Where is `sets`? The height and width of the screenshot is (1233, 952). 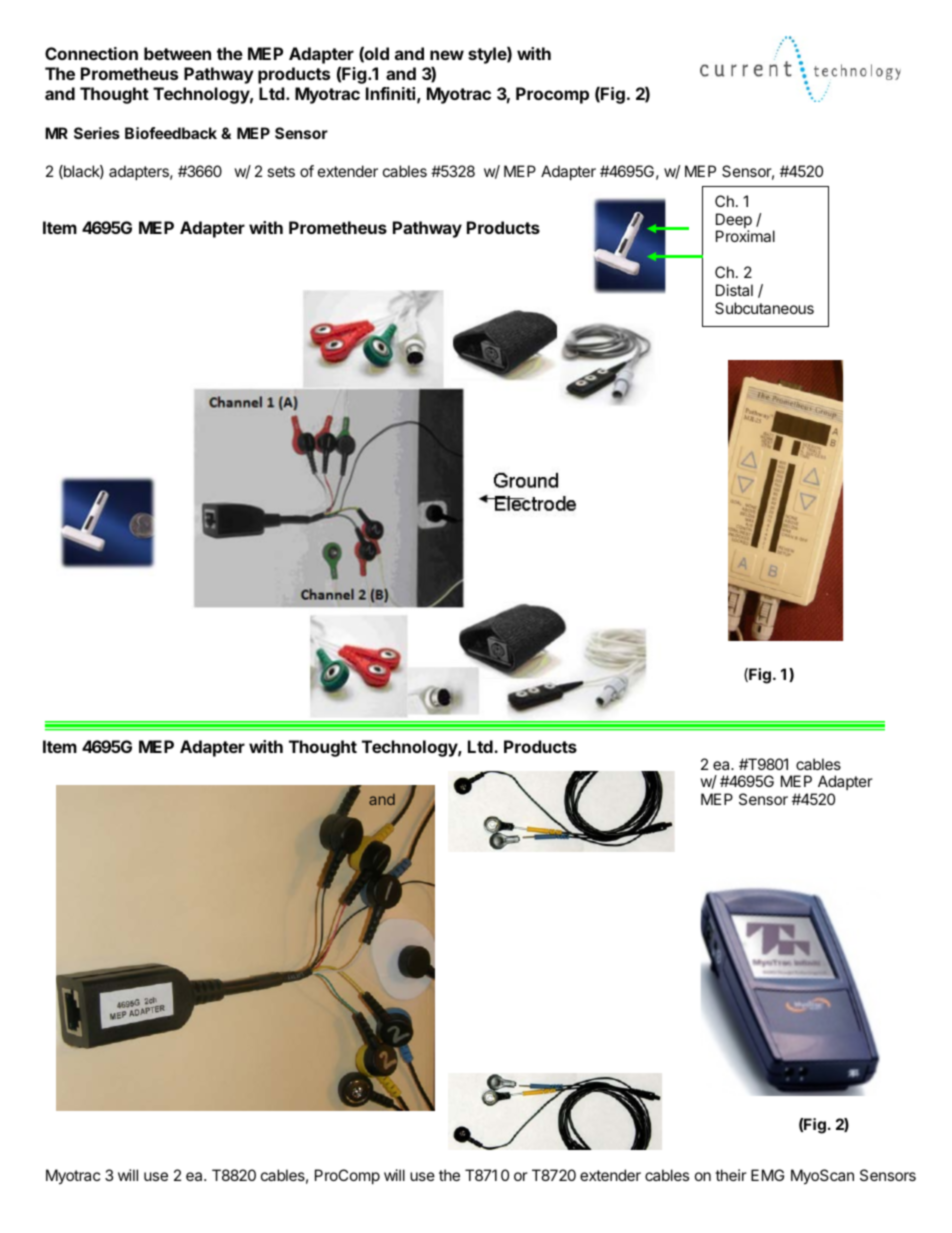 sets is located at coordinates (281, 171).
